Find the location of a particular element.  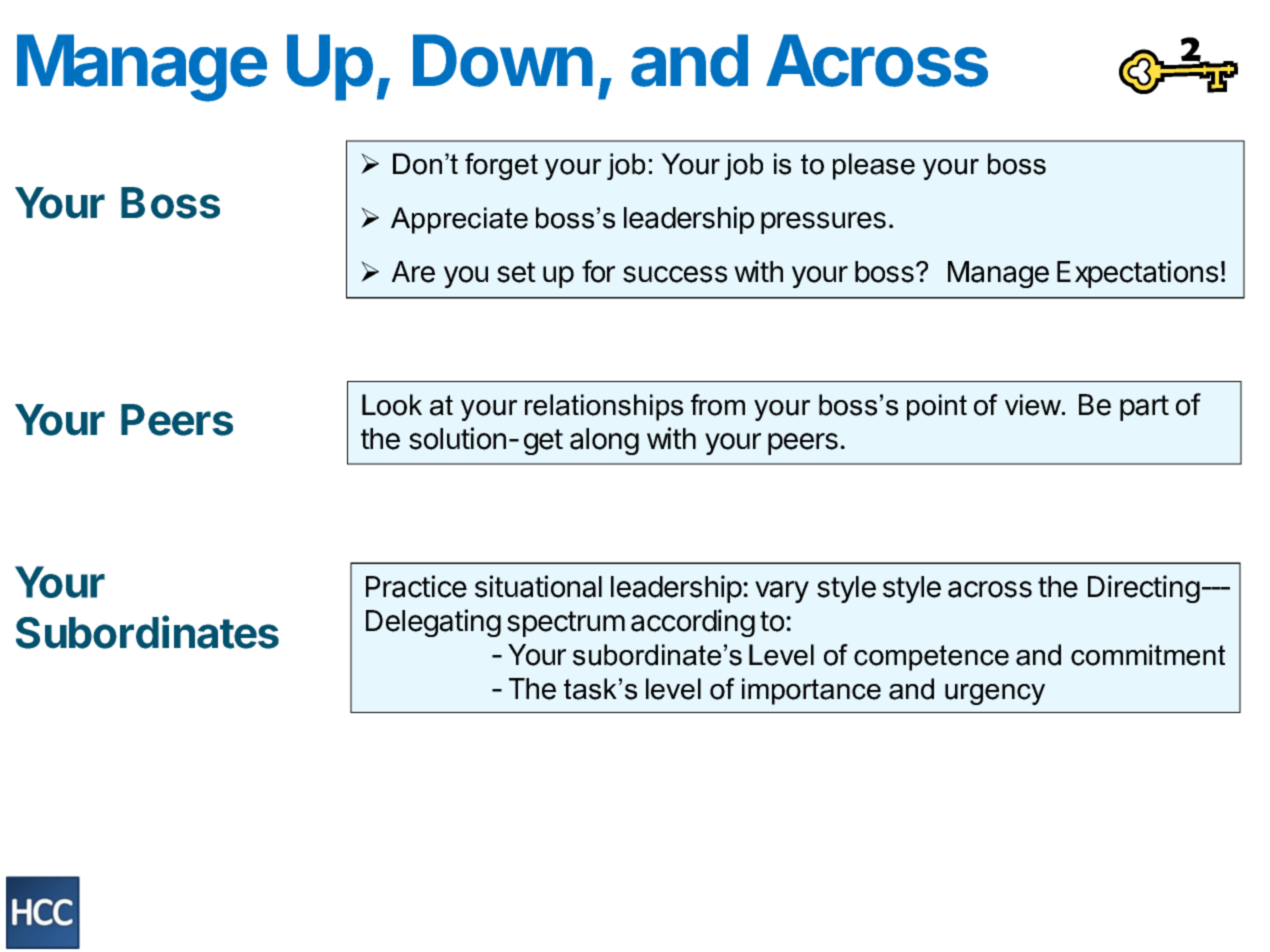

Expectations is located at coordinates (1137, 274).
